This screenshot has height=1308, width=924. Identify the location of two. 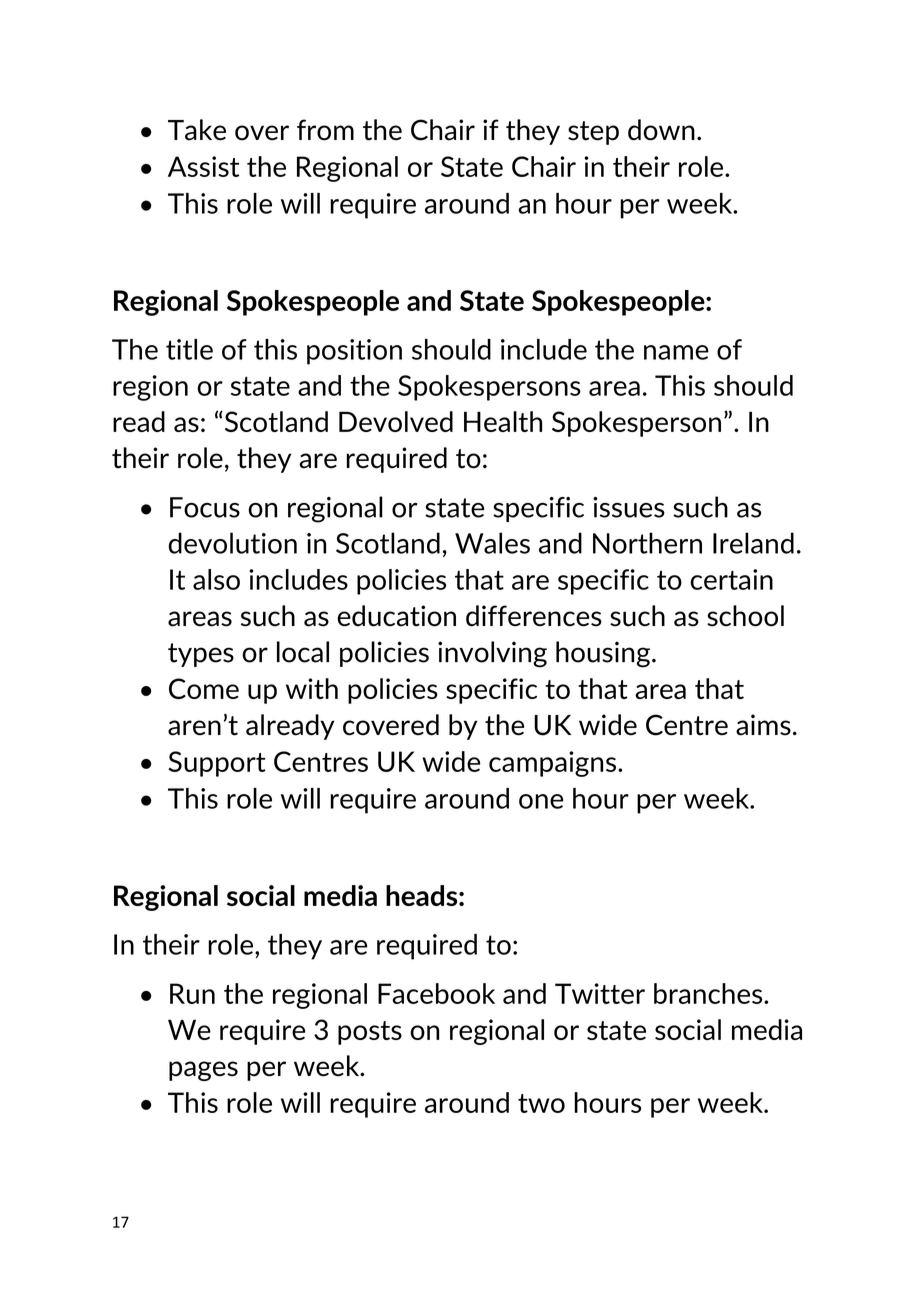
(541, 1103).
